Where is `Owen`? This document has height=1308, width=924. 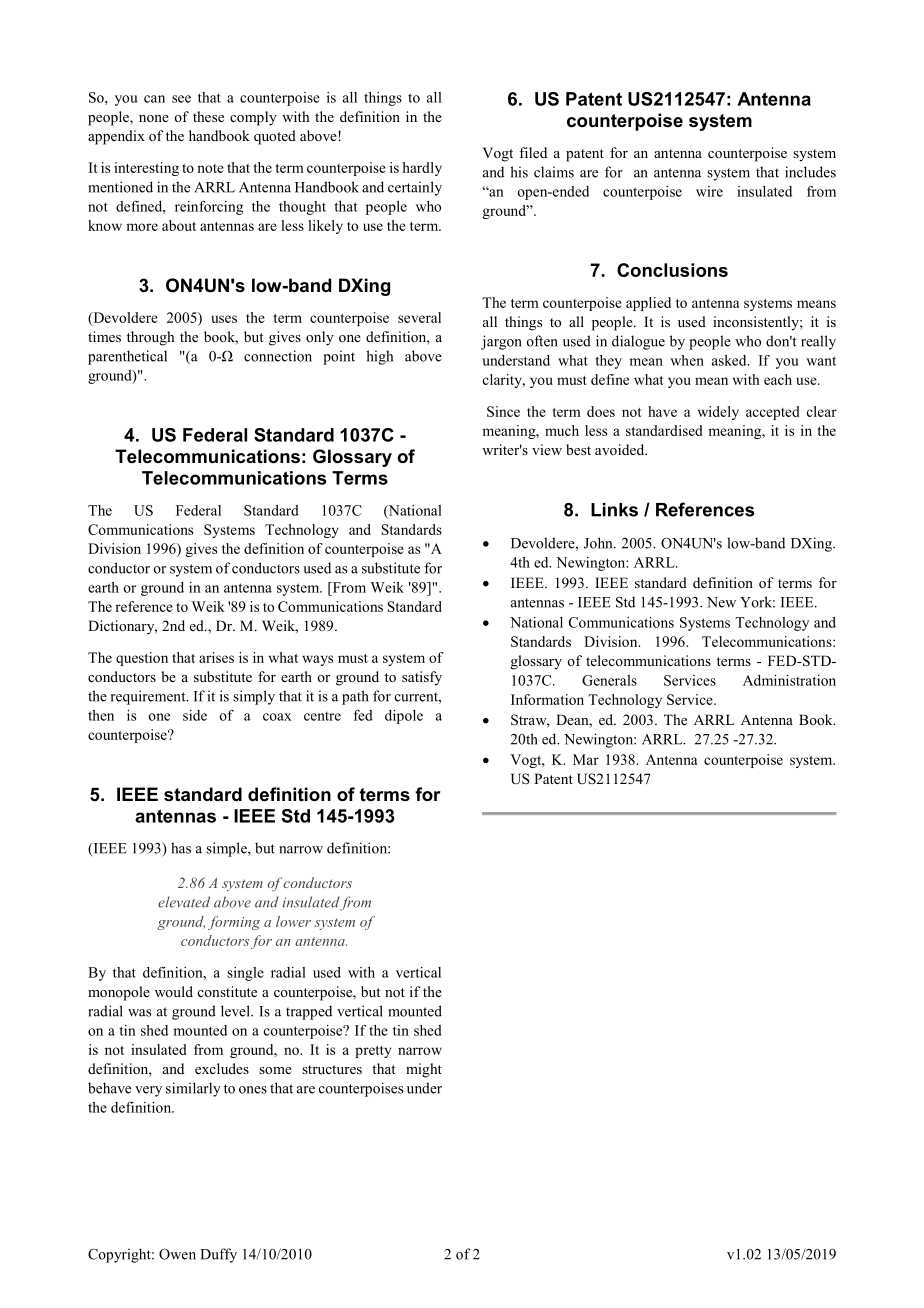
Owen is located at coordinates (177, 1254).
